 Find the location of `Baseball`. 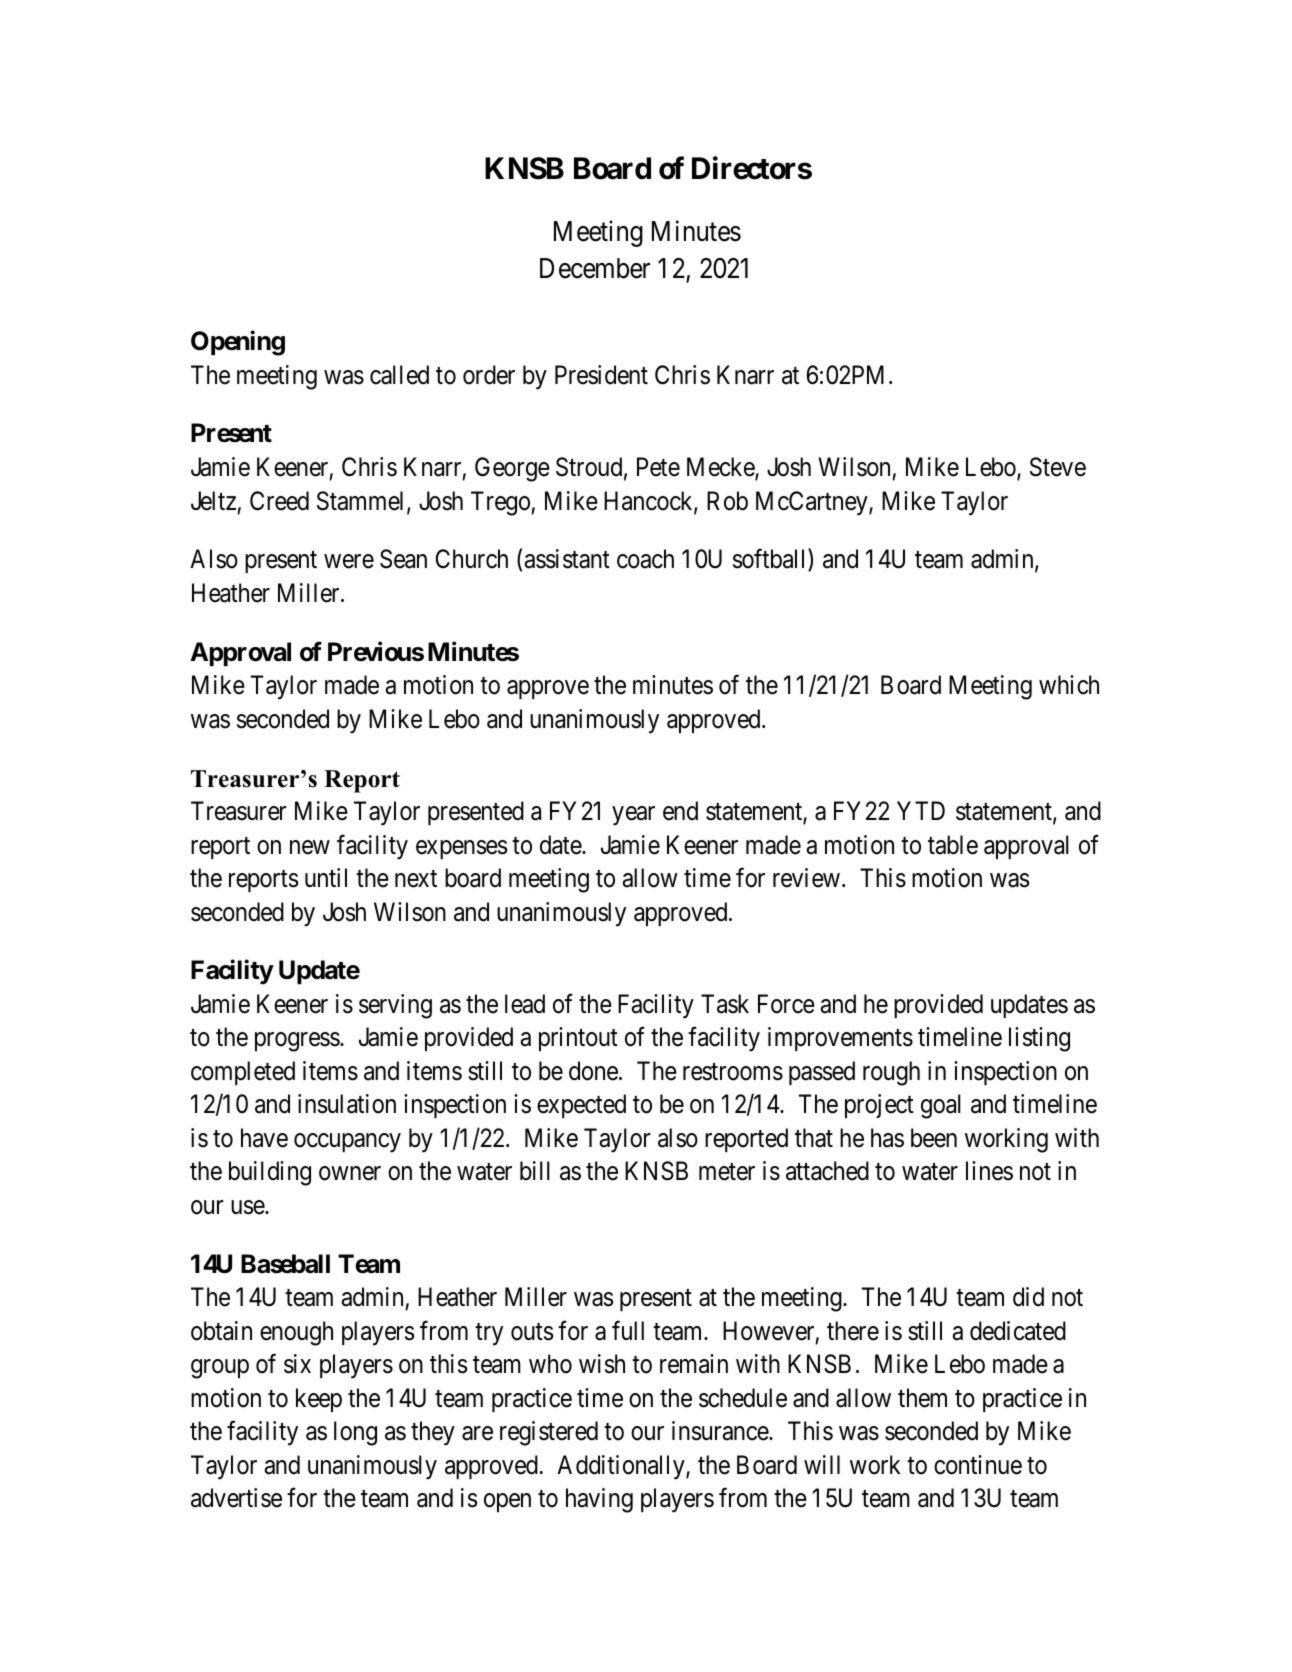

Baseball is located at coordinates (285, 1264).
